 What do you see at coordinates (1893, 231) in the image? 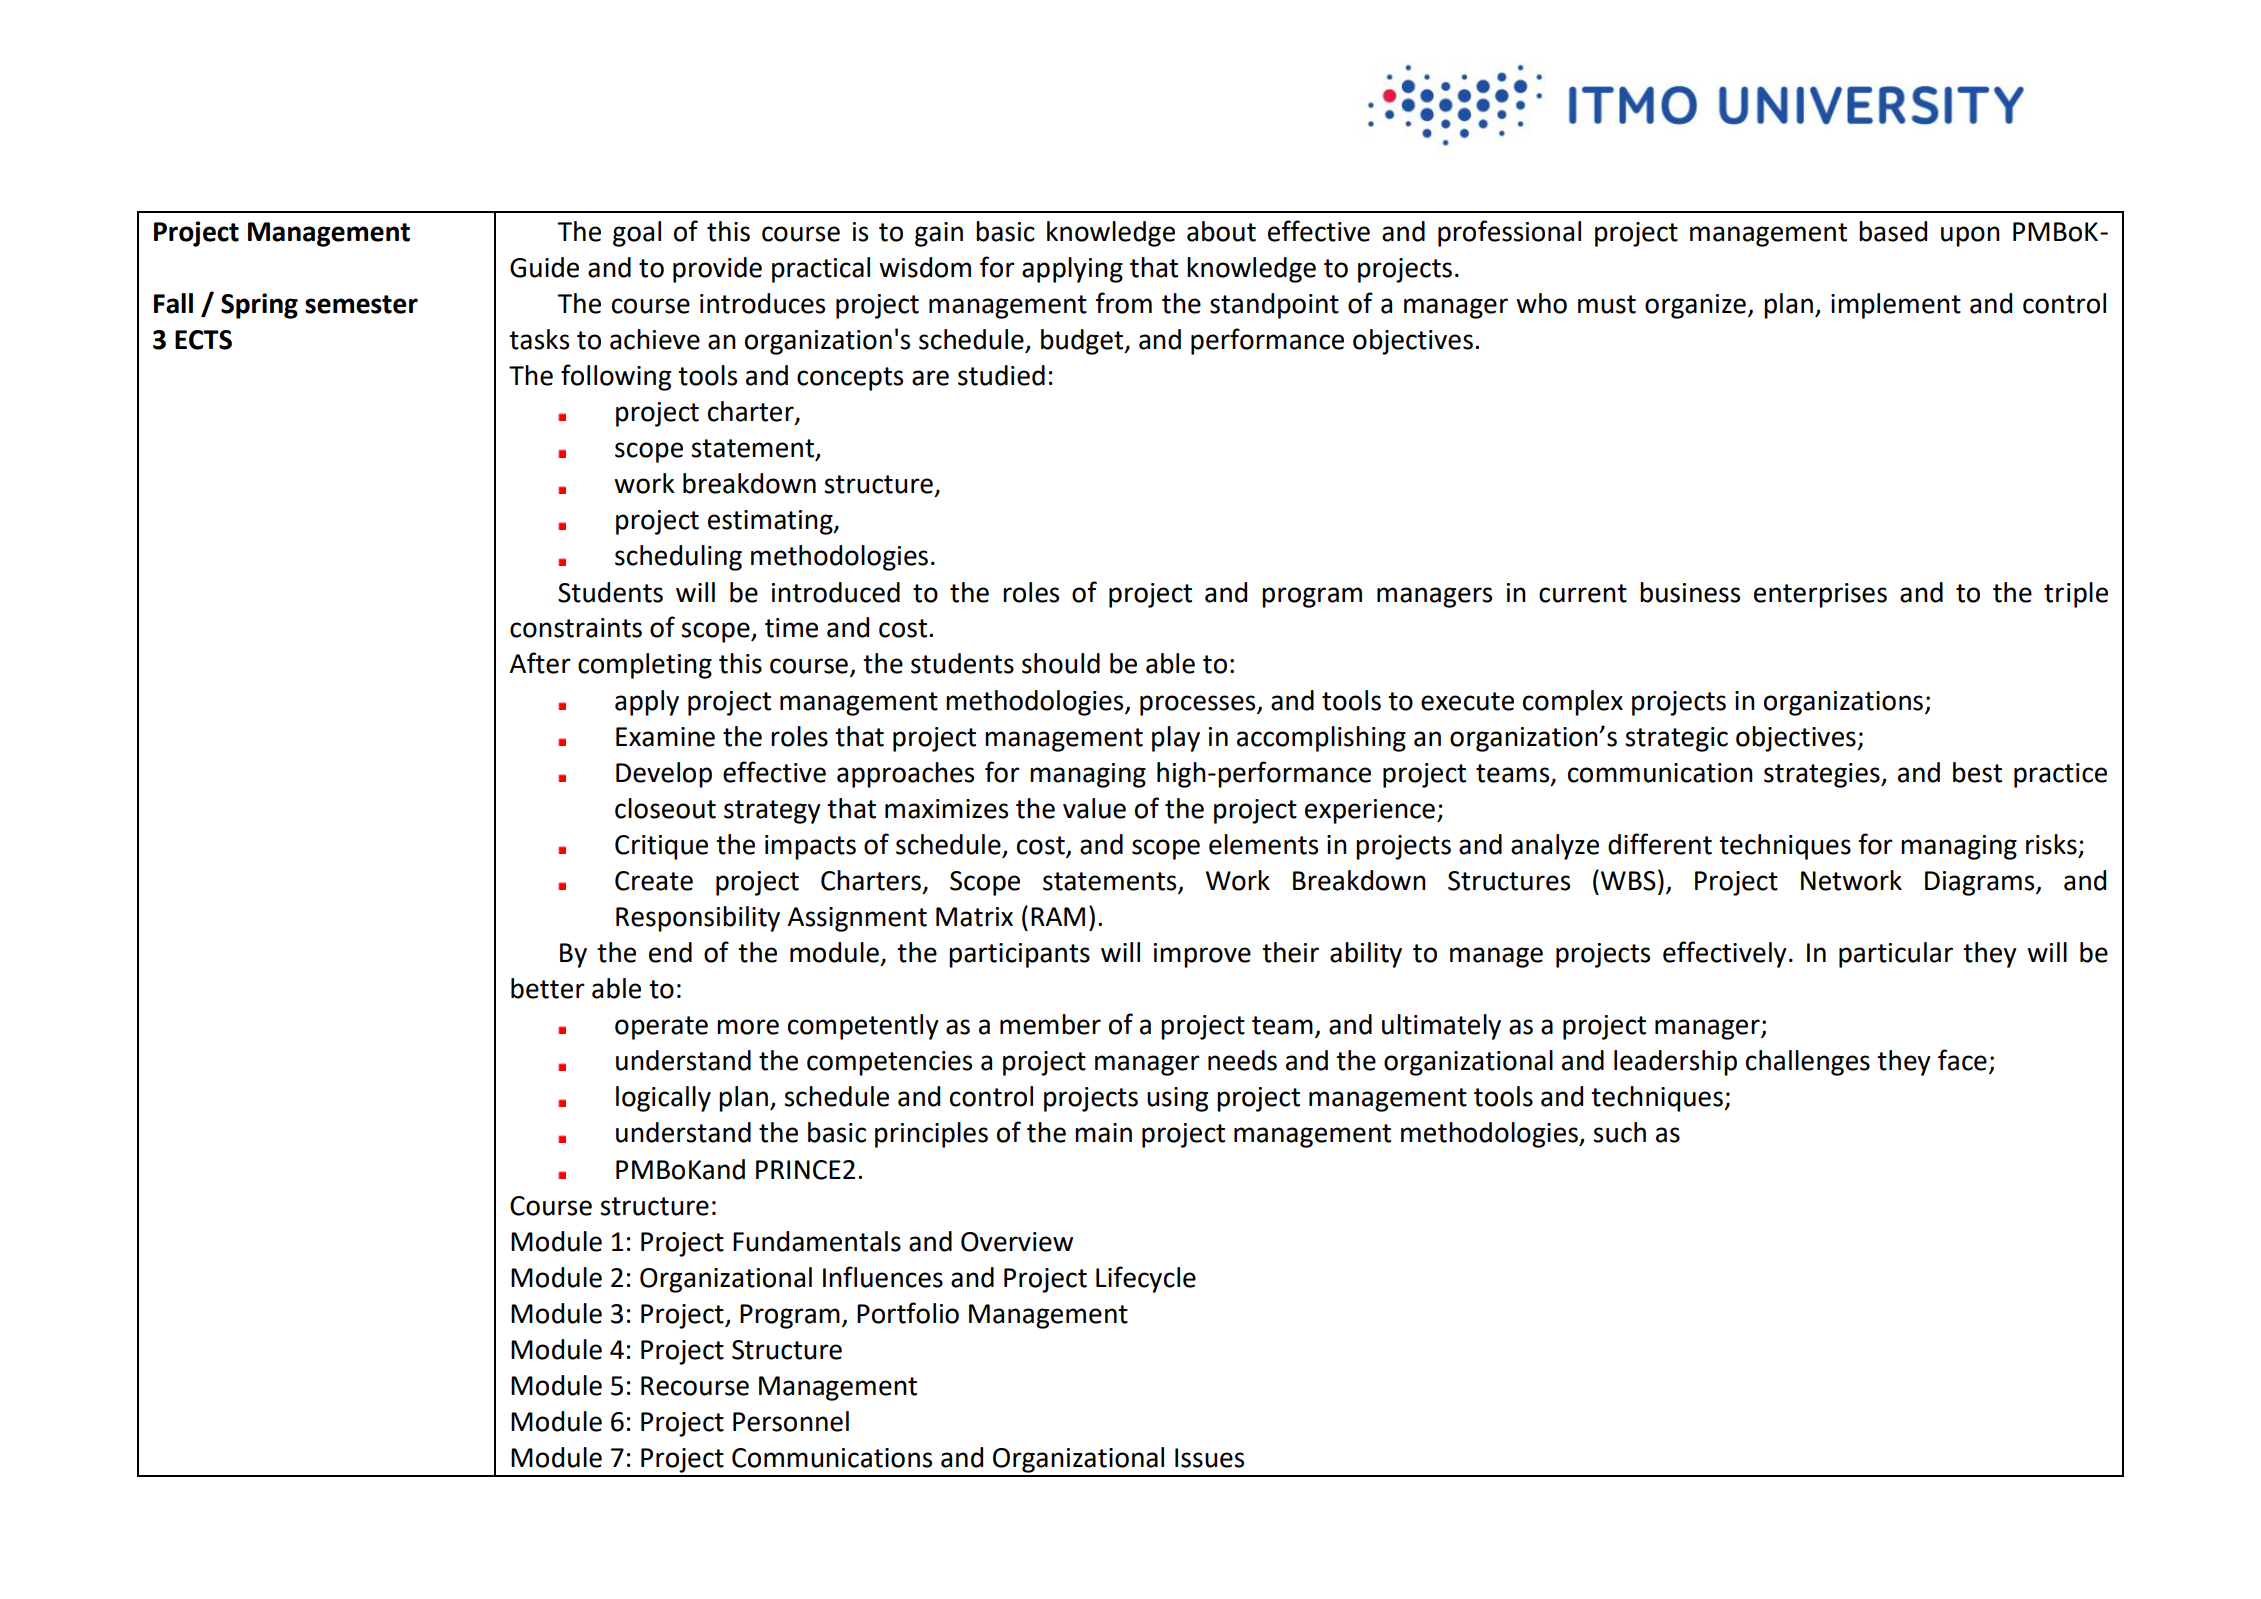
I see `based` at bounding box center [1893, 231].
